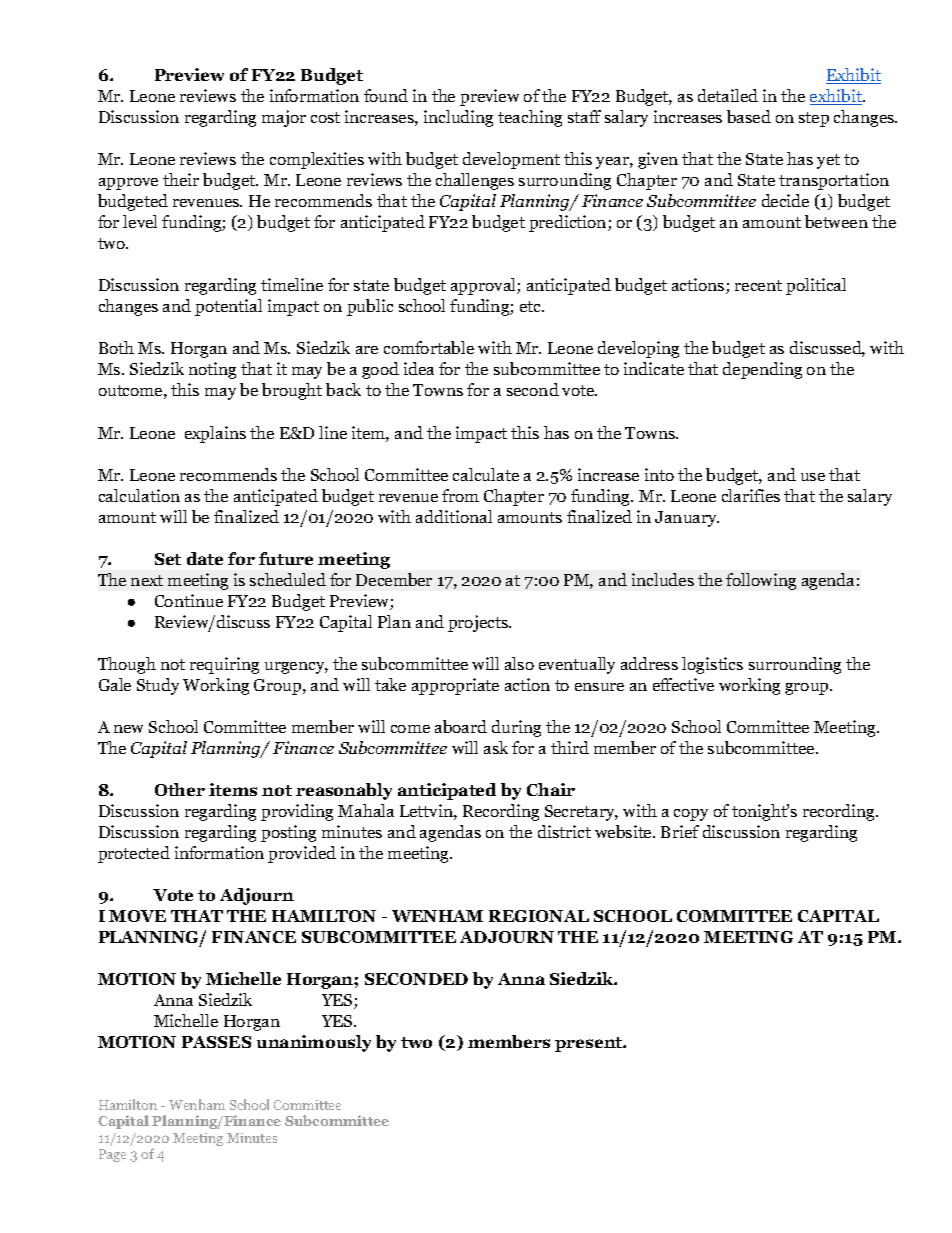 This image has height=1233, width=952. What do you see at coordinates (680, 831) in the image?
I see `Brief` at bounding box center [680, 831].
